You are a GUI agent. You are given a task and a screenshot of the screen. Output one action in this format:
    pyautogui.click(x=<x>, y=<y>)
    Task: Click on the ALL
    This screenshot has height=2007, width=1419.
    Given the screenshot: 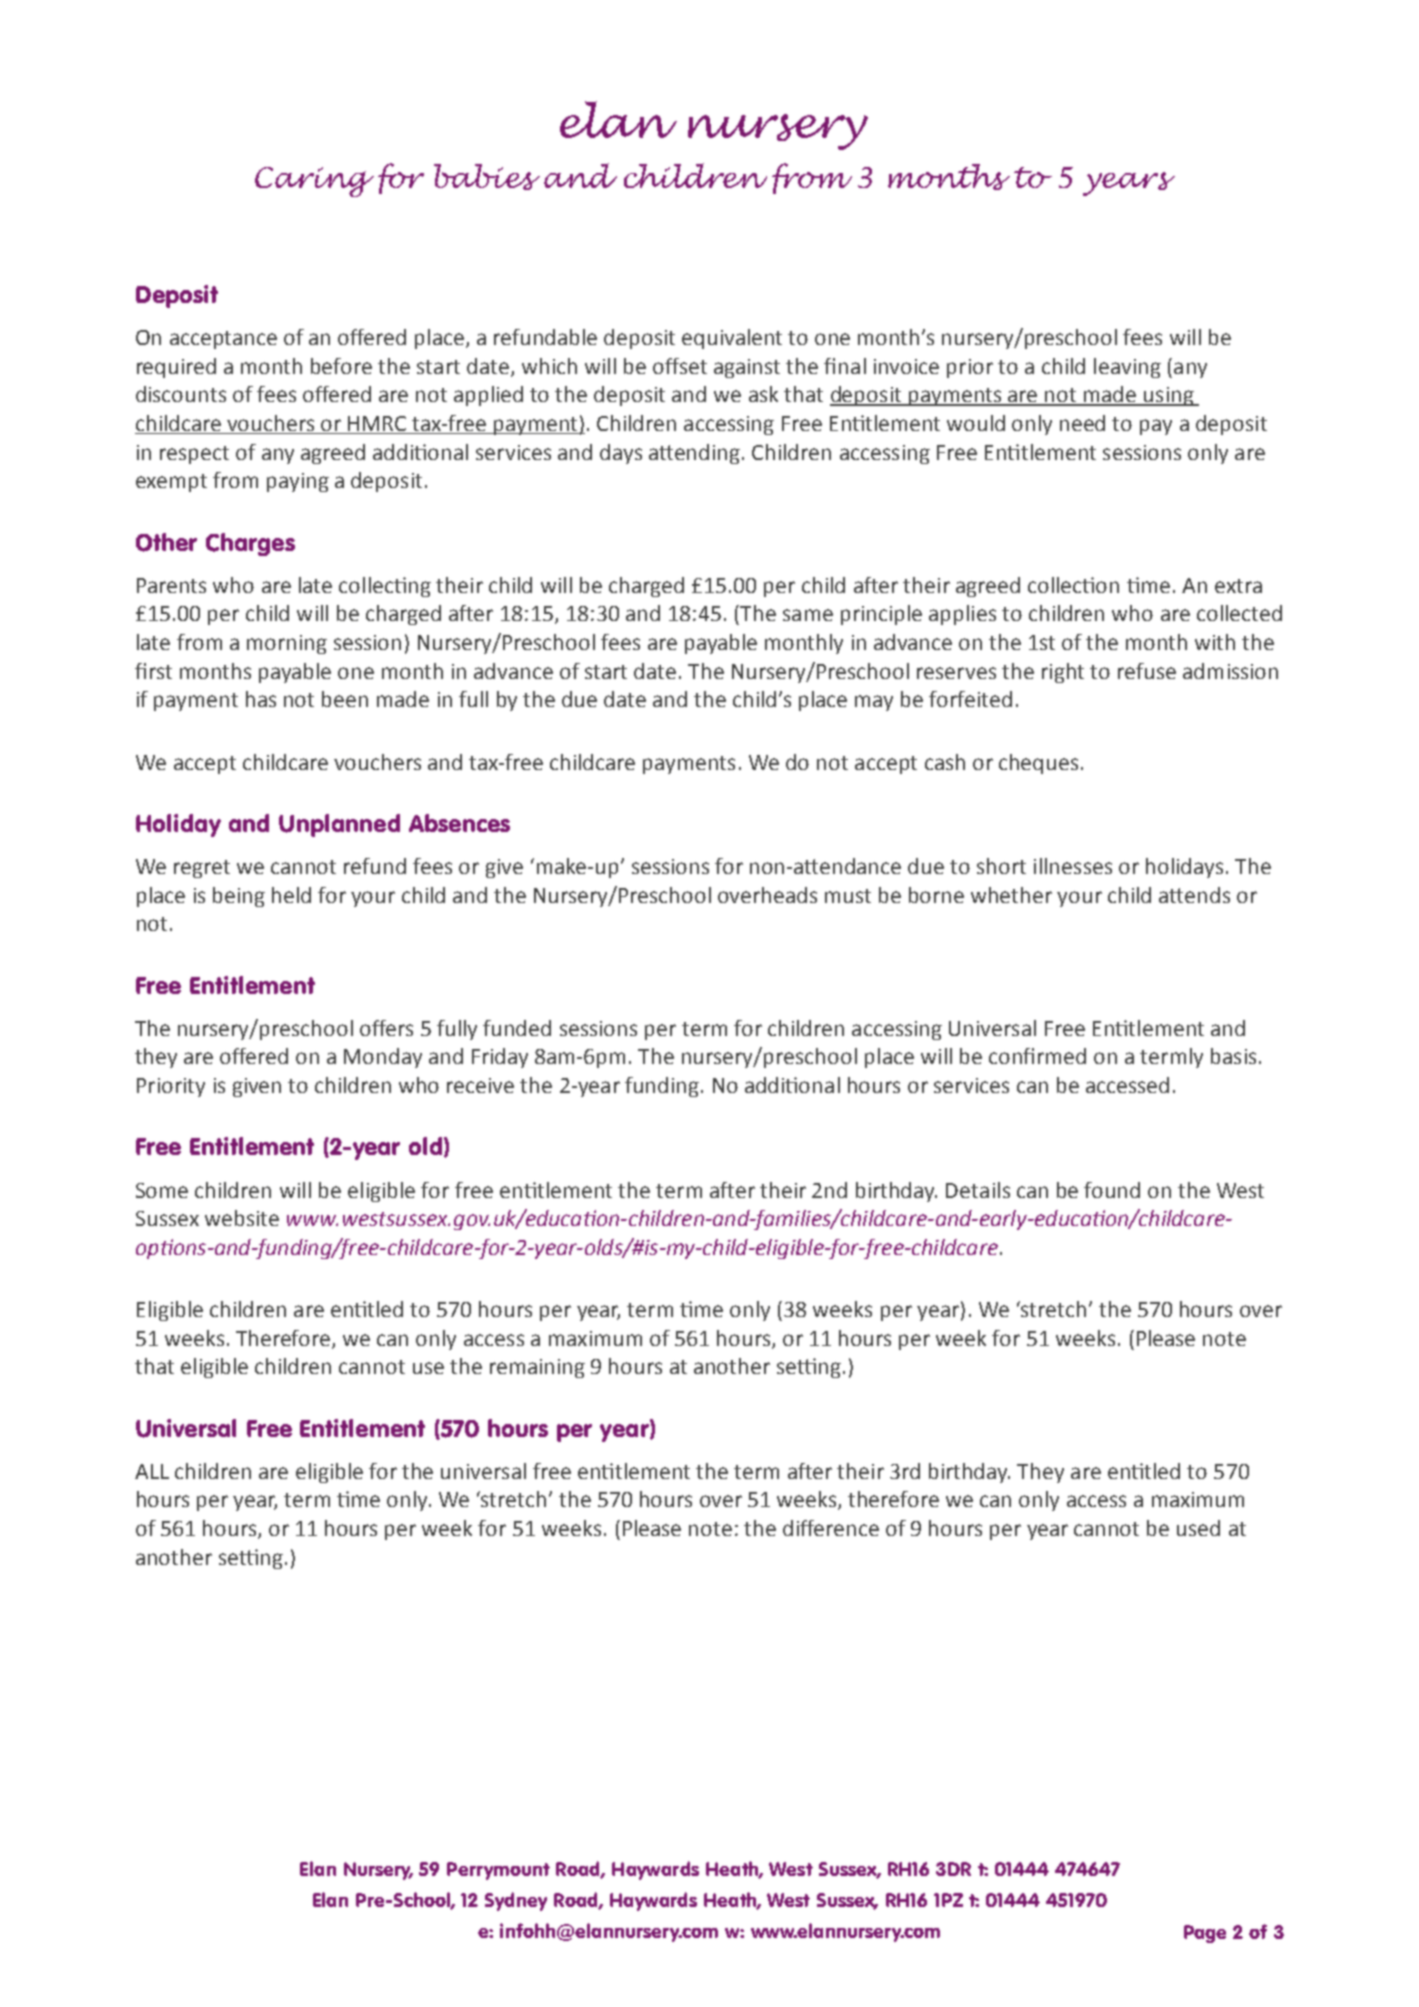 What is the action you would take?
    pyautogui.click(x=152, y=1471)
